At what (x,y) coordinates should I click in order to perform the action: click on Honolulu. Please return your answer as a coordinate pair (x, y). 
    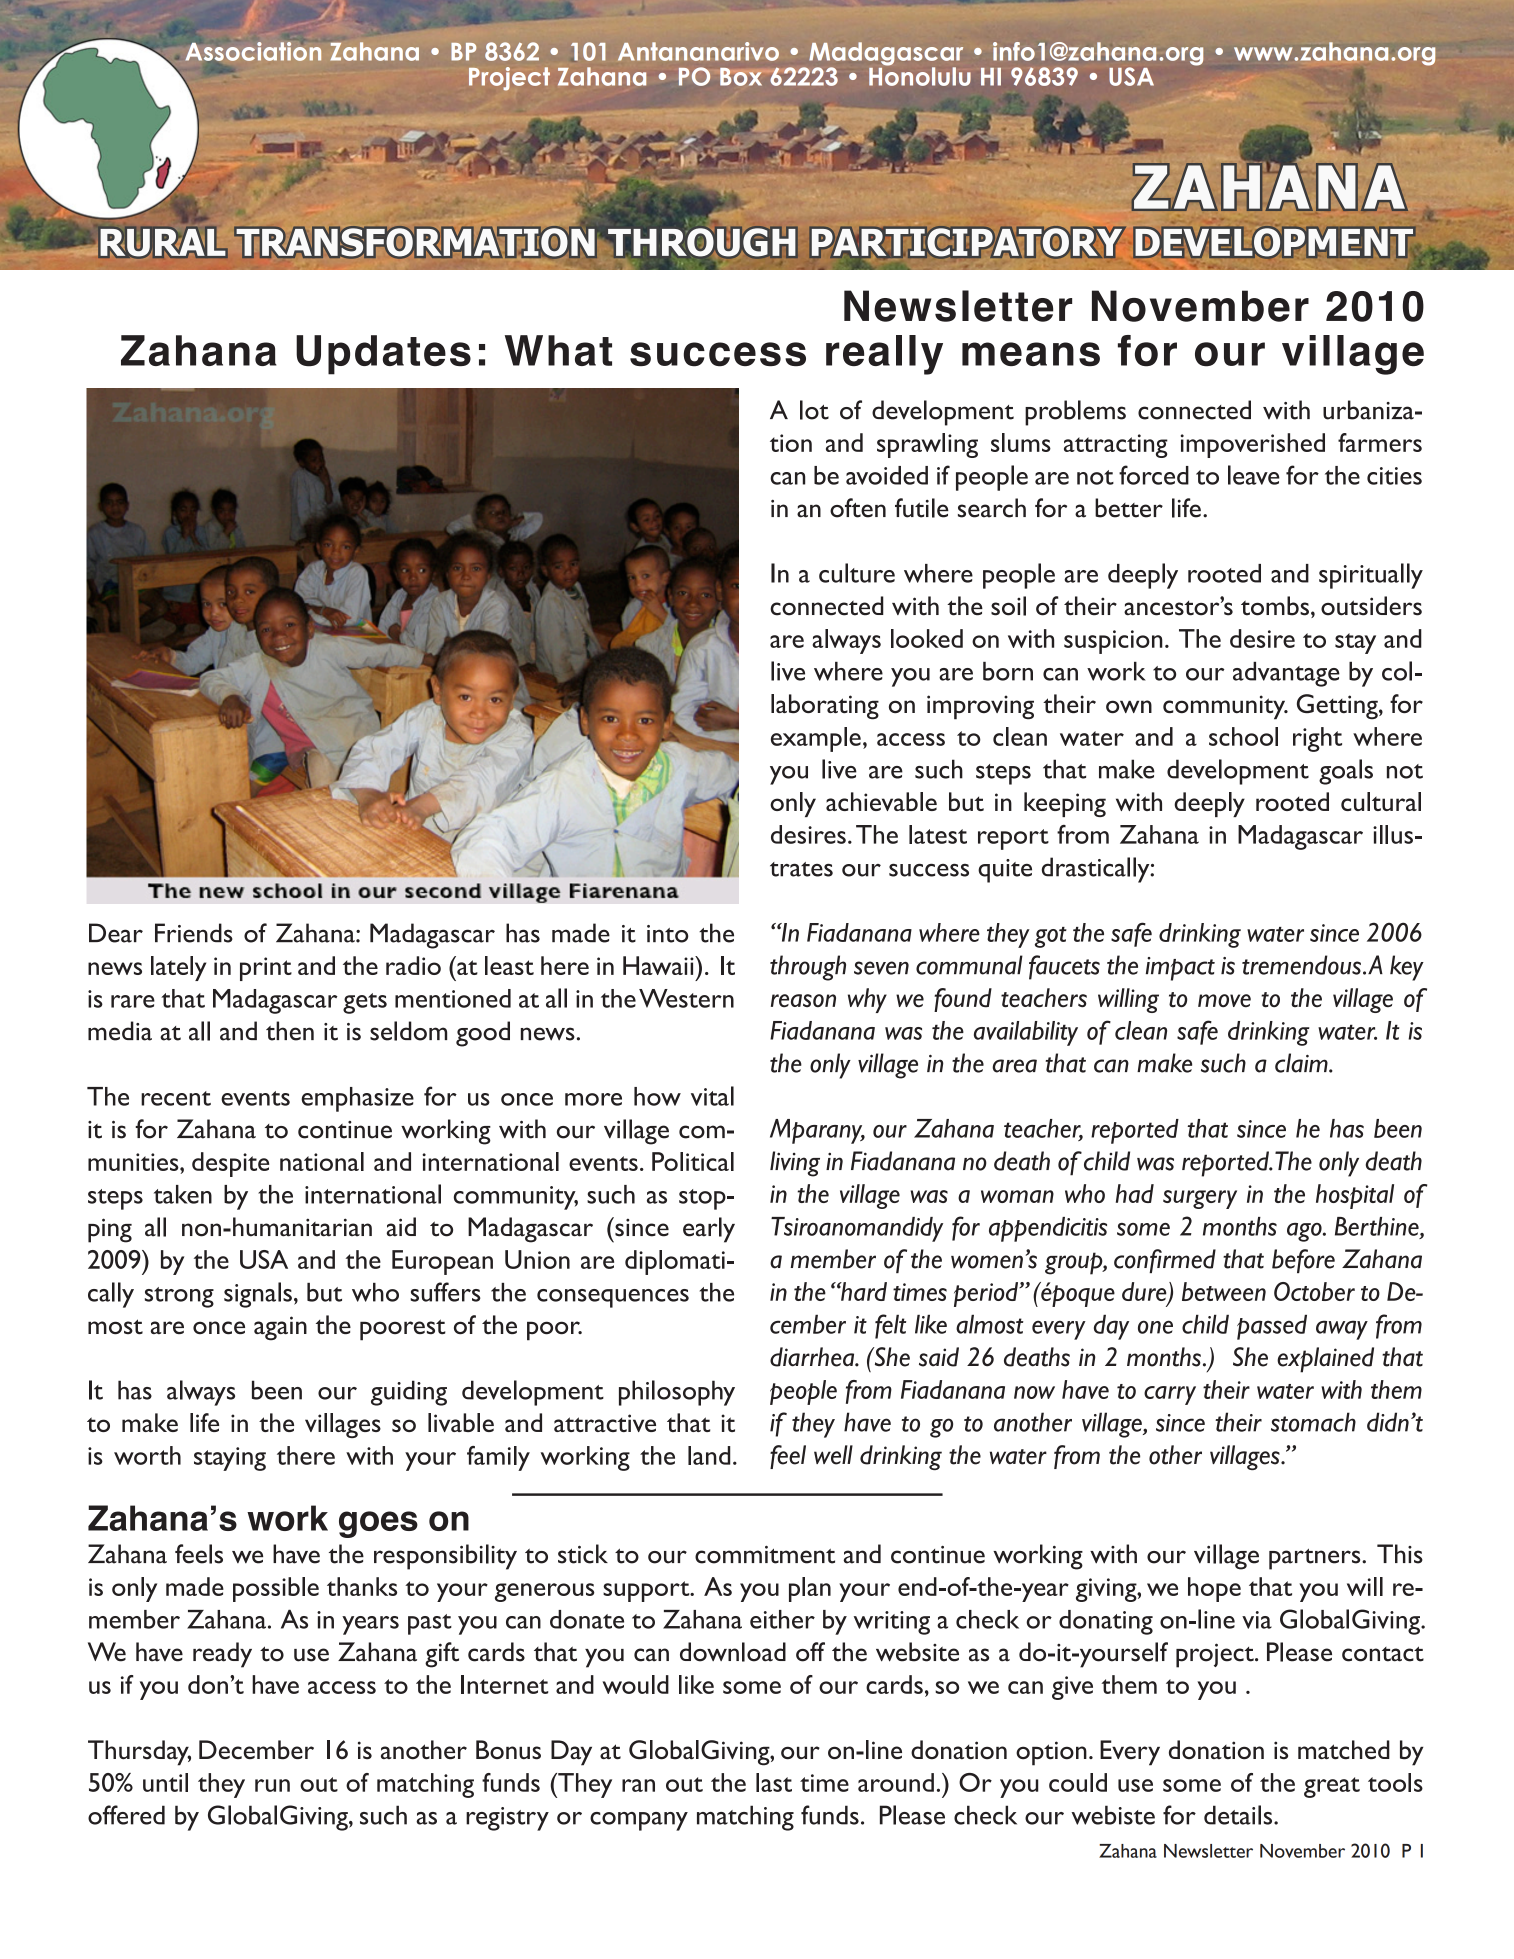
    Looking at the image, I should click on (920, 75).
